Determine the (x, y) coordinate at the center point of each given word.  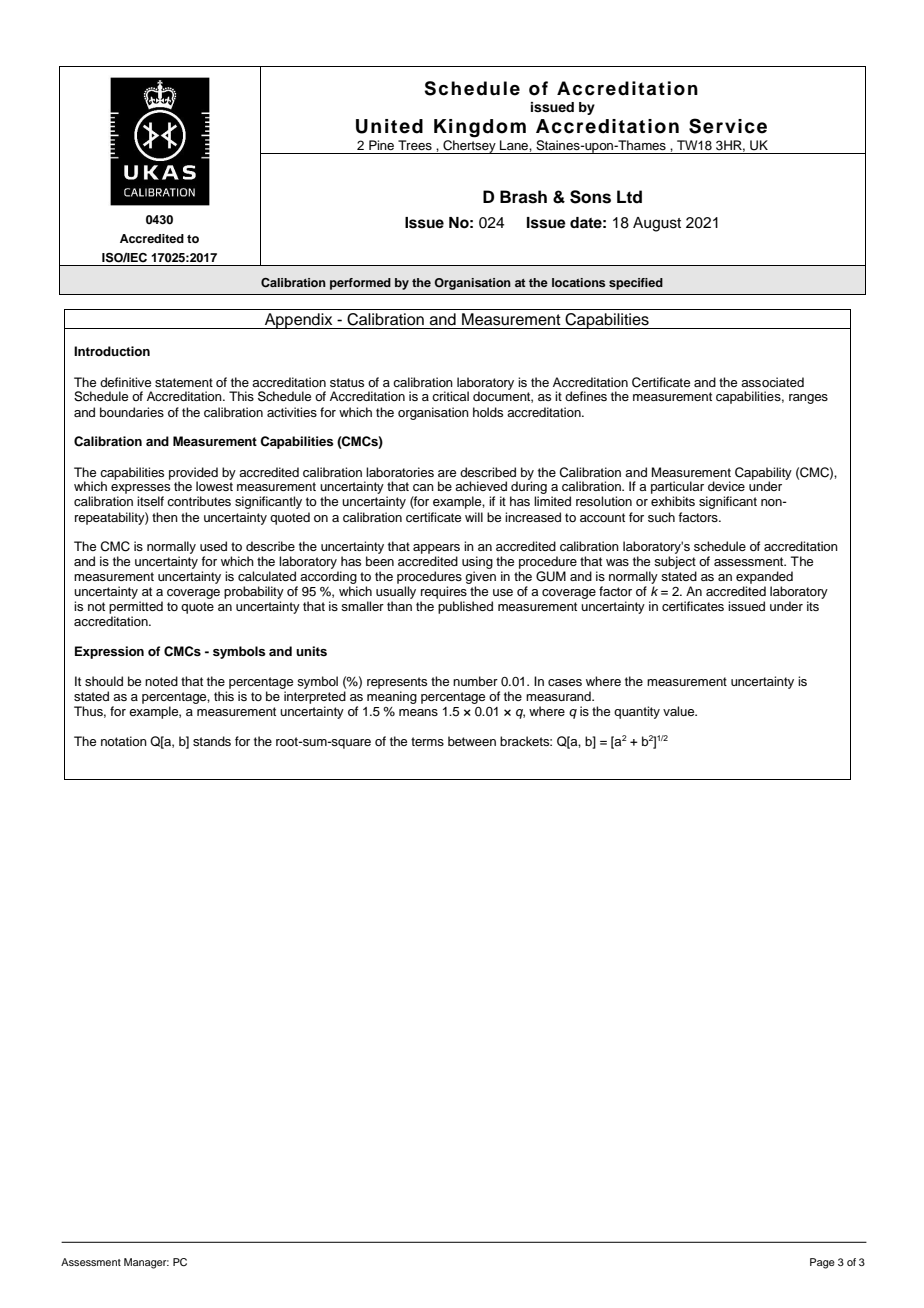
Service (728, 126)
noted (161, 681)
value (680, 711)
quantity (637, 712)
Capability (763, 474)
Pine (381, 145)
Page (822, 1263)
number (475, 681)
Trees (415, 145)
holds (488, 412)
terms (427, 741)
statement (184, 382)
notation (124, 741)
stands (212, 741)
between (472, 741)
